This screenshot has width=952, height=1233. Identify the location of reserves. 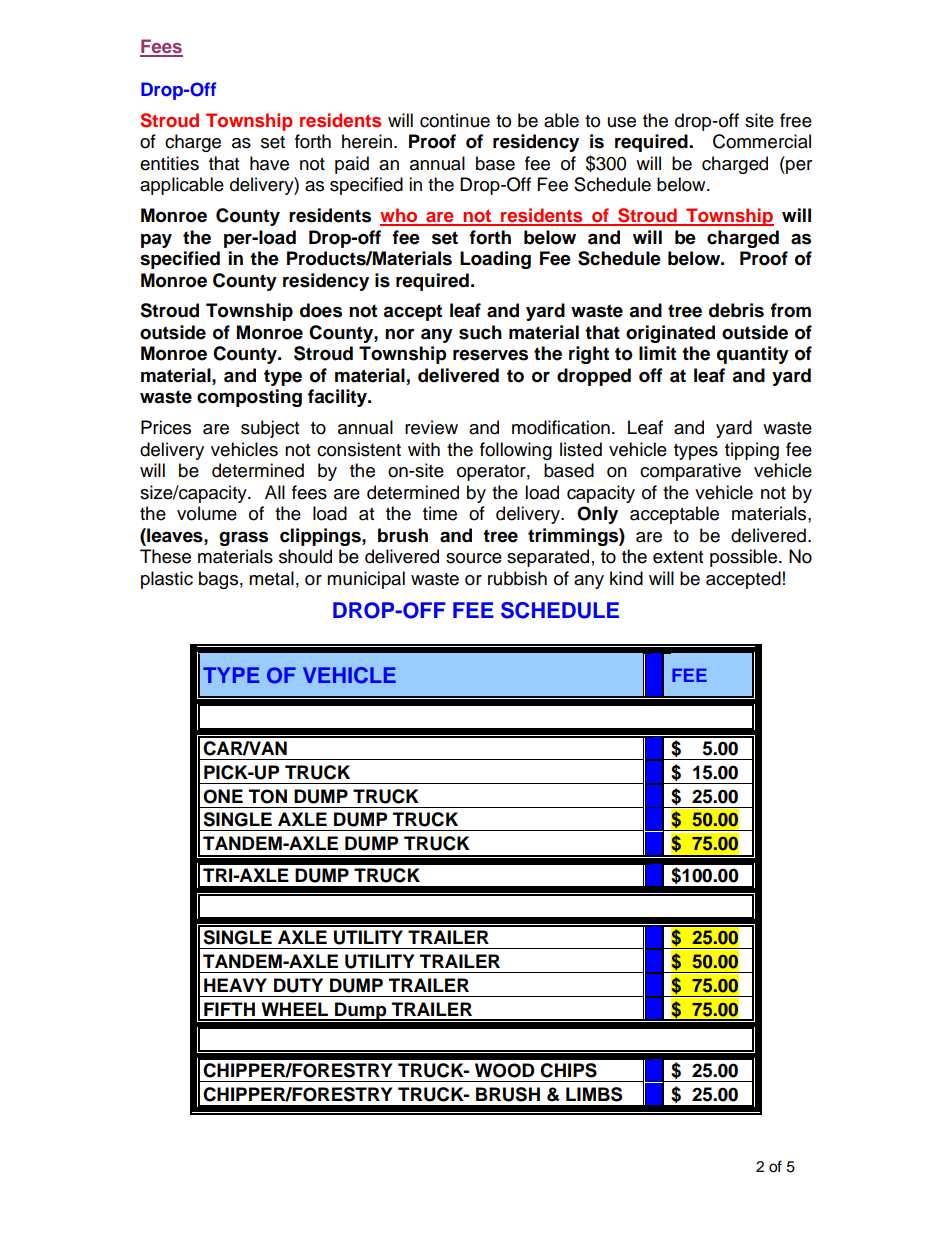
(490, 355).
